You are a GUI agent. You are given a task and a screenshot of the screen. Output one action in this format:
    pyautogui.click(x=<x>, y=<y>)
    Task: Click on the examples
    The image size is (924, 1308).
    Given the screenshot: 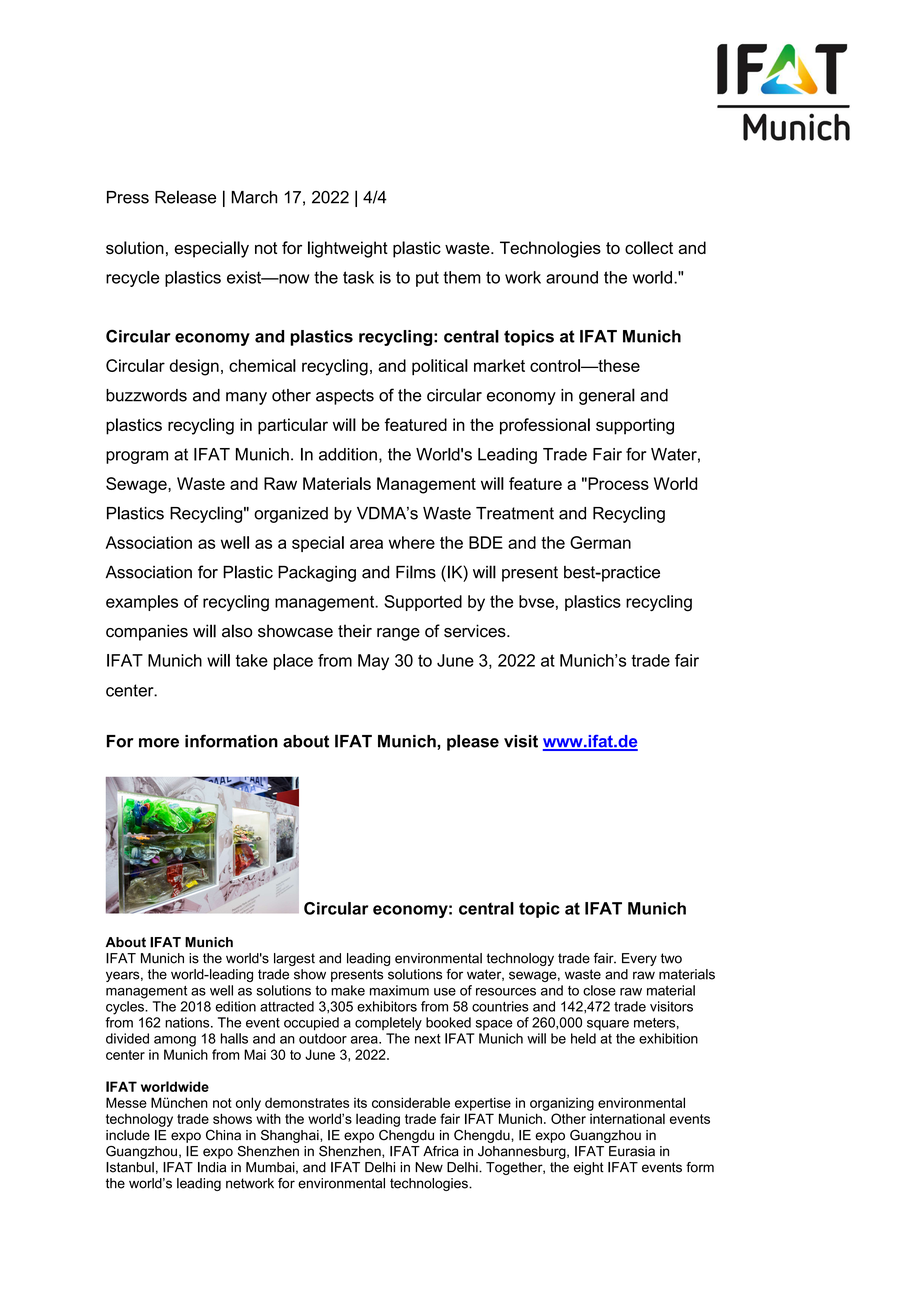 What is the action you would take?
    pyautogui.click(x=142, y=603)
